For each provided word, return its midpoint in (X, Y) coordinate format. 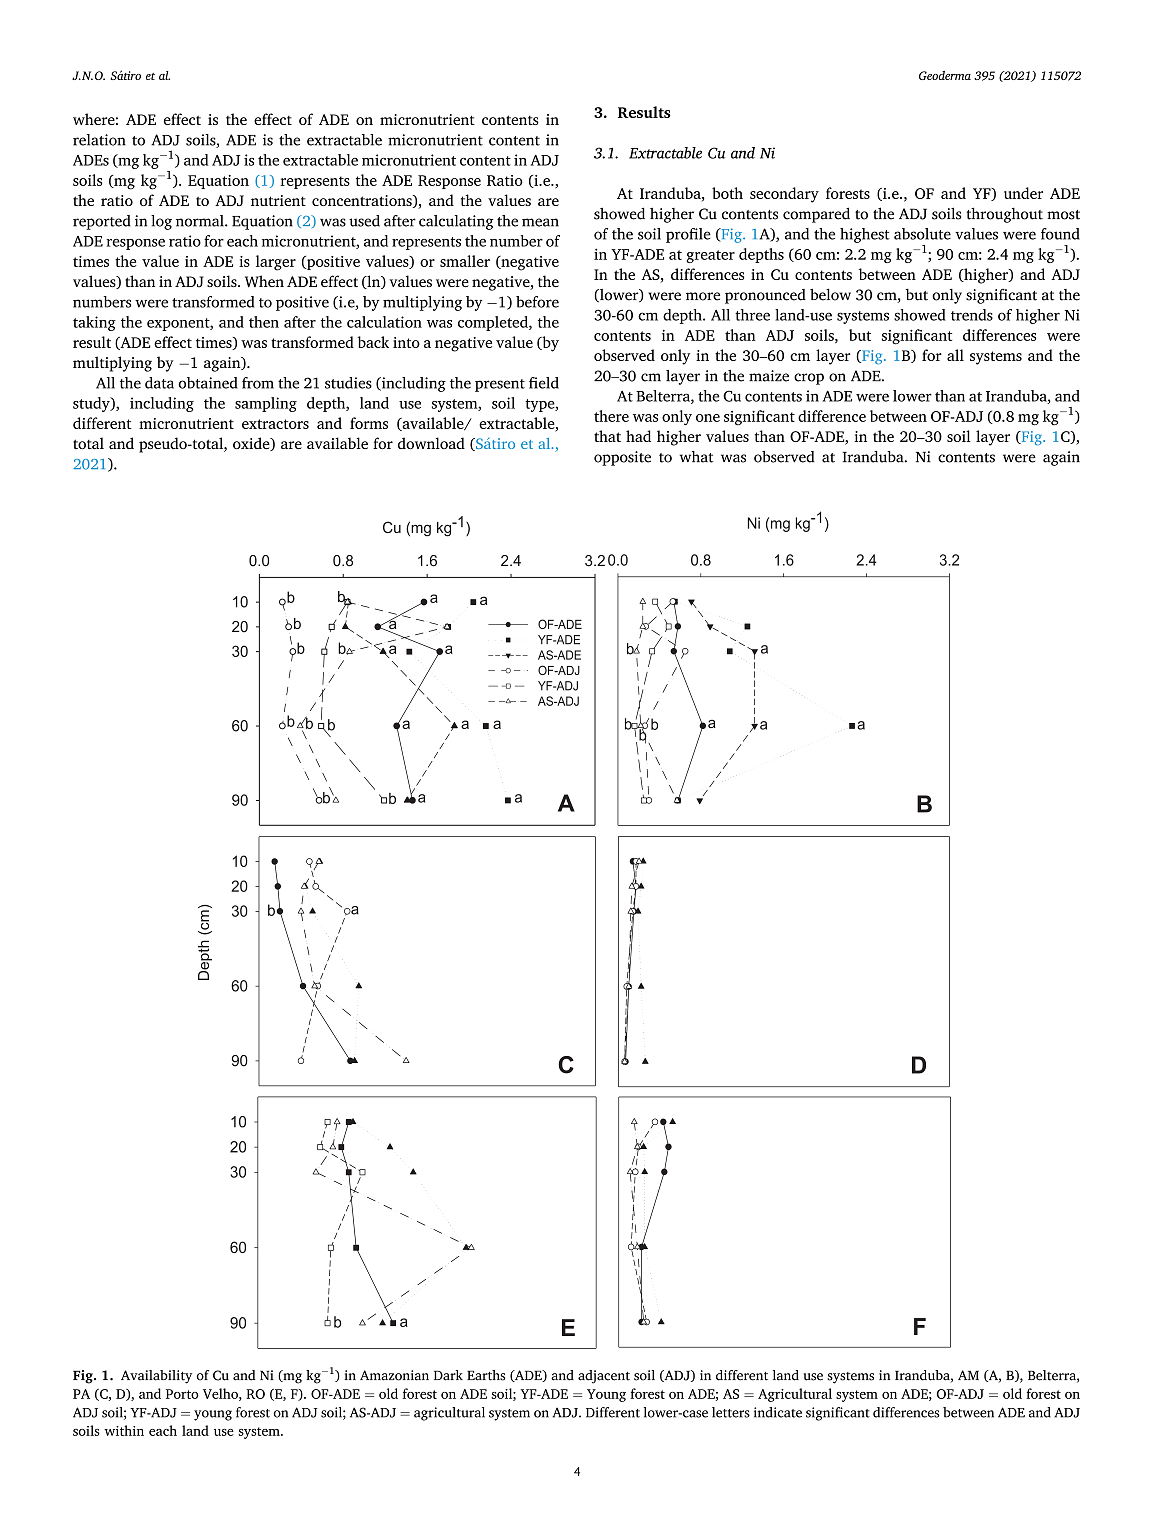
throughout (1004, 215)
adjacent (604, 1377)
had (638, 436)
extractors (275, 424)
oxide (252, 444)
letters (731, 1412)
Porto (182, 1394)
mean (540, 222)
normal (201, 221)
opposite (622, 458)
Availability (156, 1377)
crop (809, 379)
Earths (486, 1375)
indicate (778, 1412)
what (697, 457)
